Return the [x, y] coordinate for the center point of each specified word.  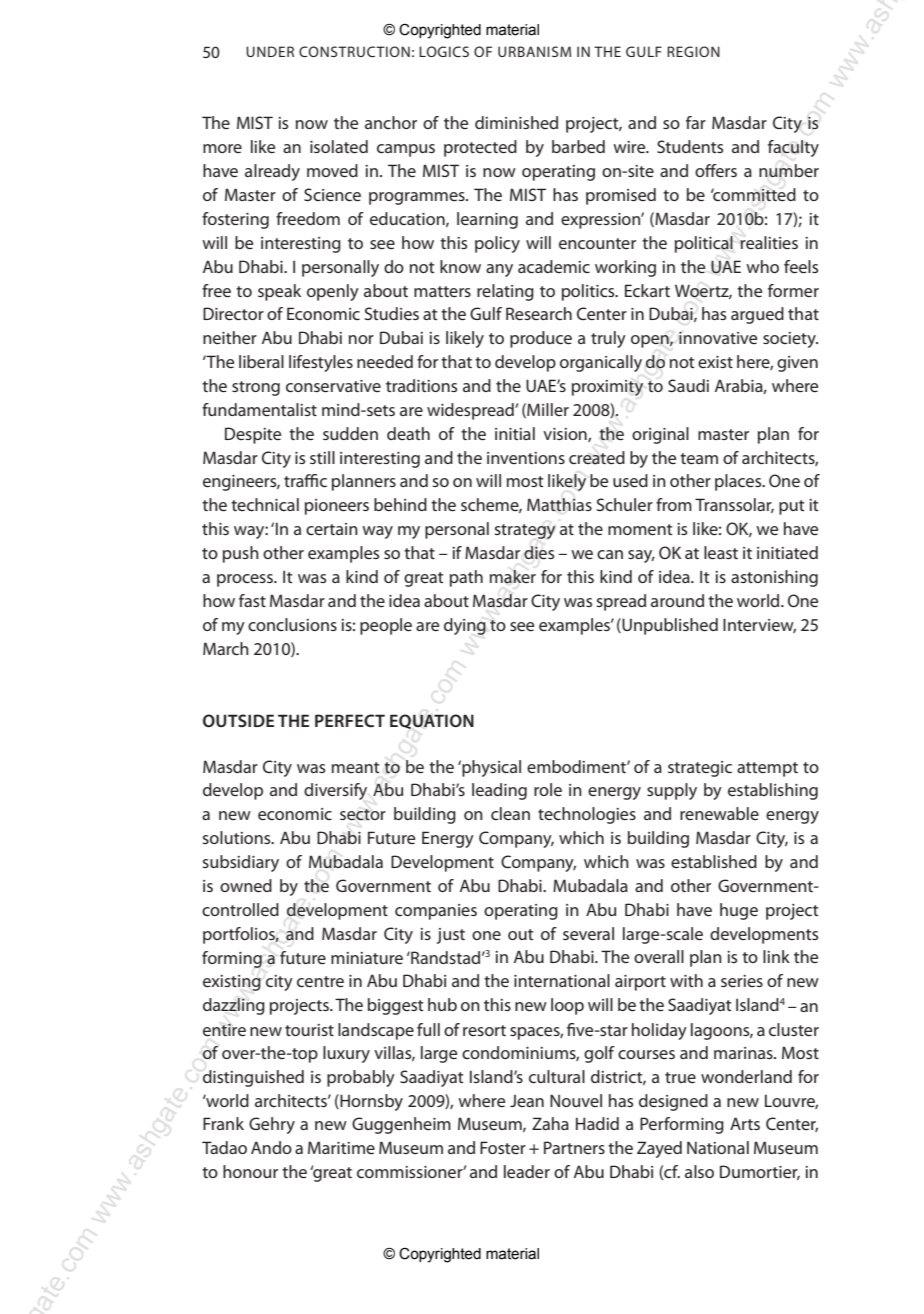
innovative [718, 338]
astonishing [774, 578]
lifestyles [321, 363]
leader [527, 1171]
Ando [271, 1147]
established [714, 861]
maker [513, 577]
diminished [516, 122]
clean [510, 813]
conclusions [292, 624]
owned [246, 885]
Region [693, 51]
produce [541, 339]
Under [270, 51]
